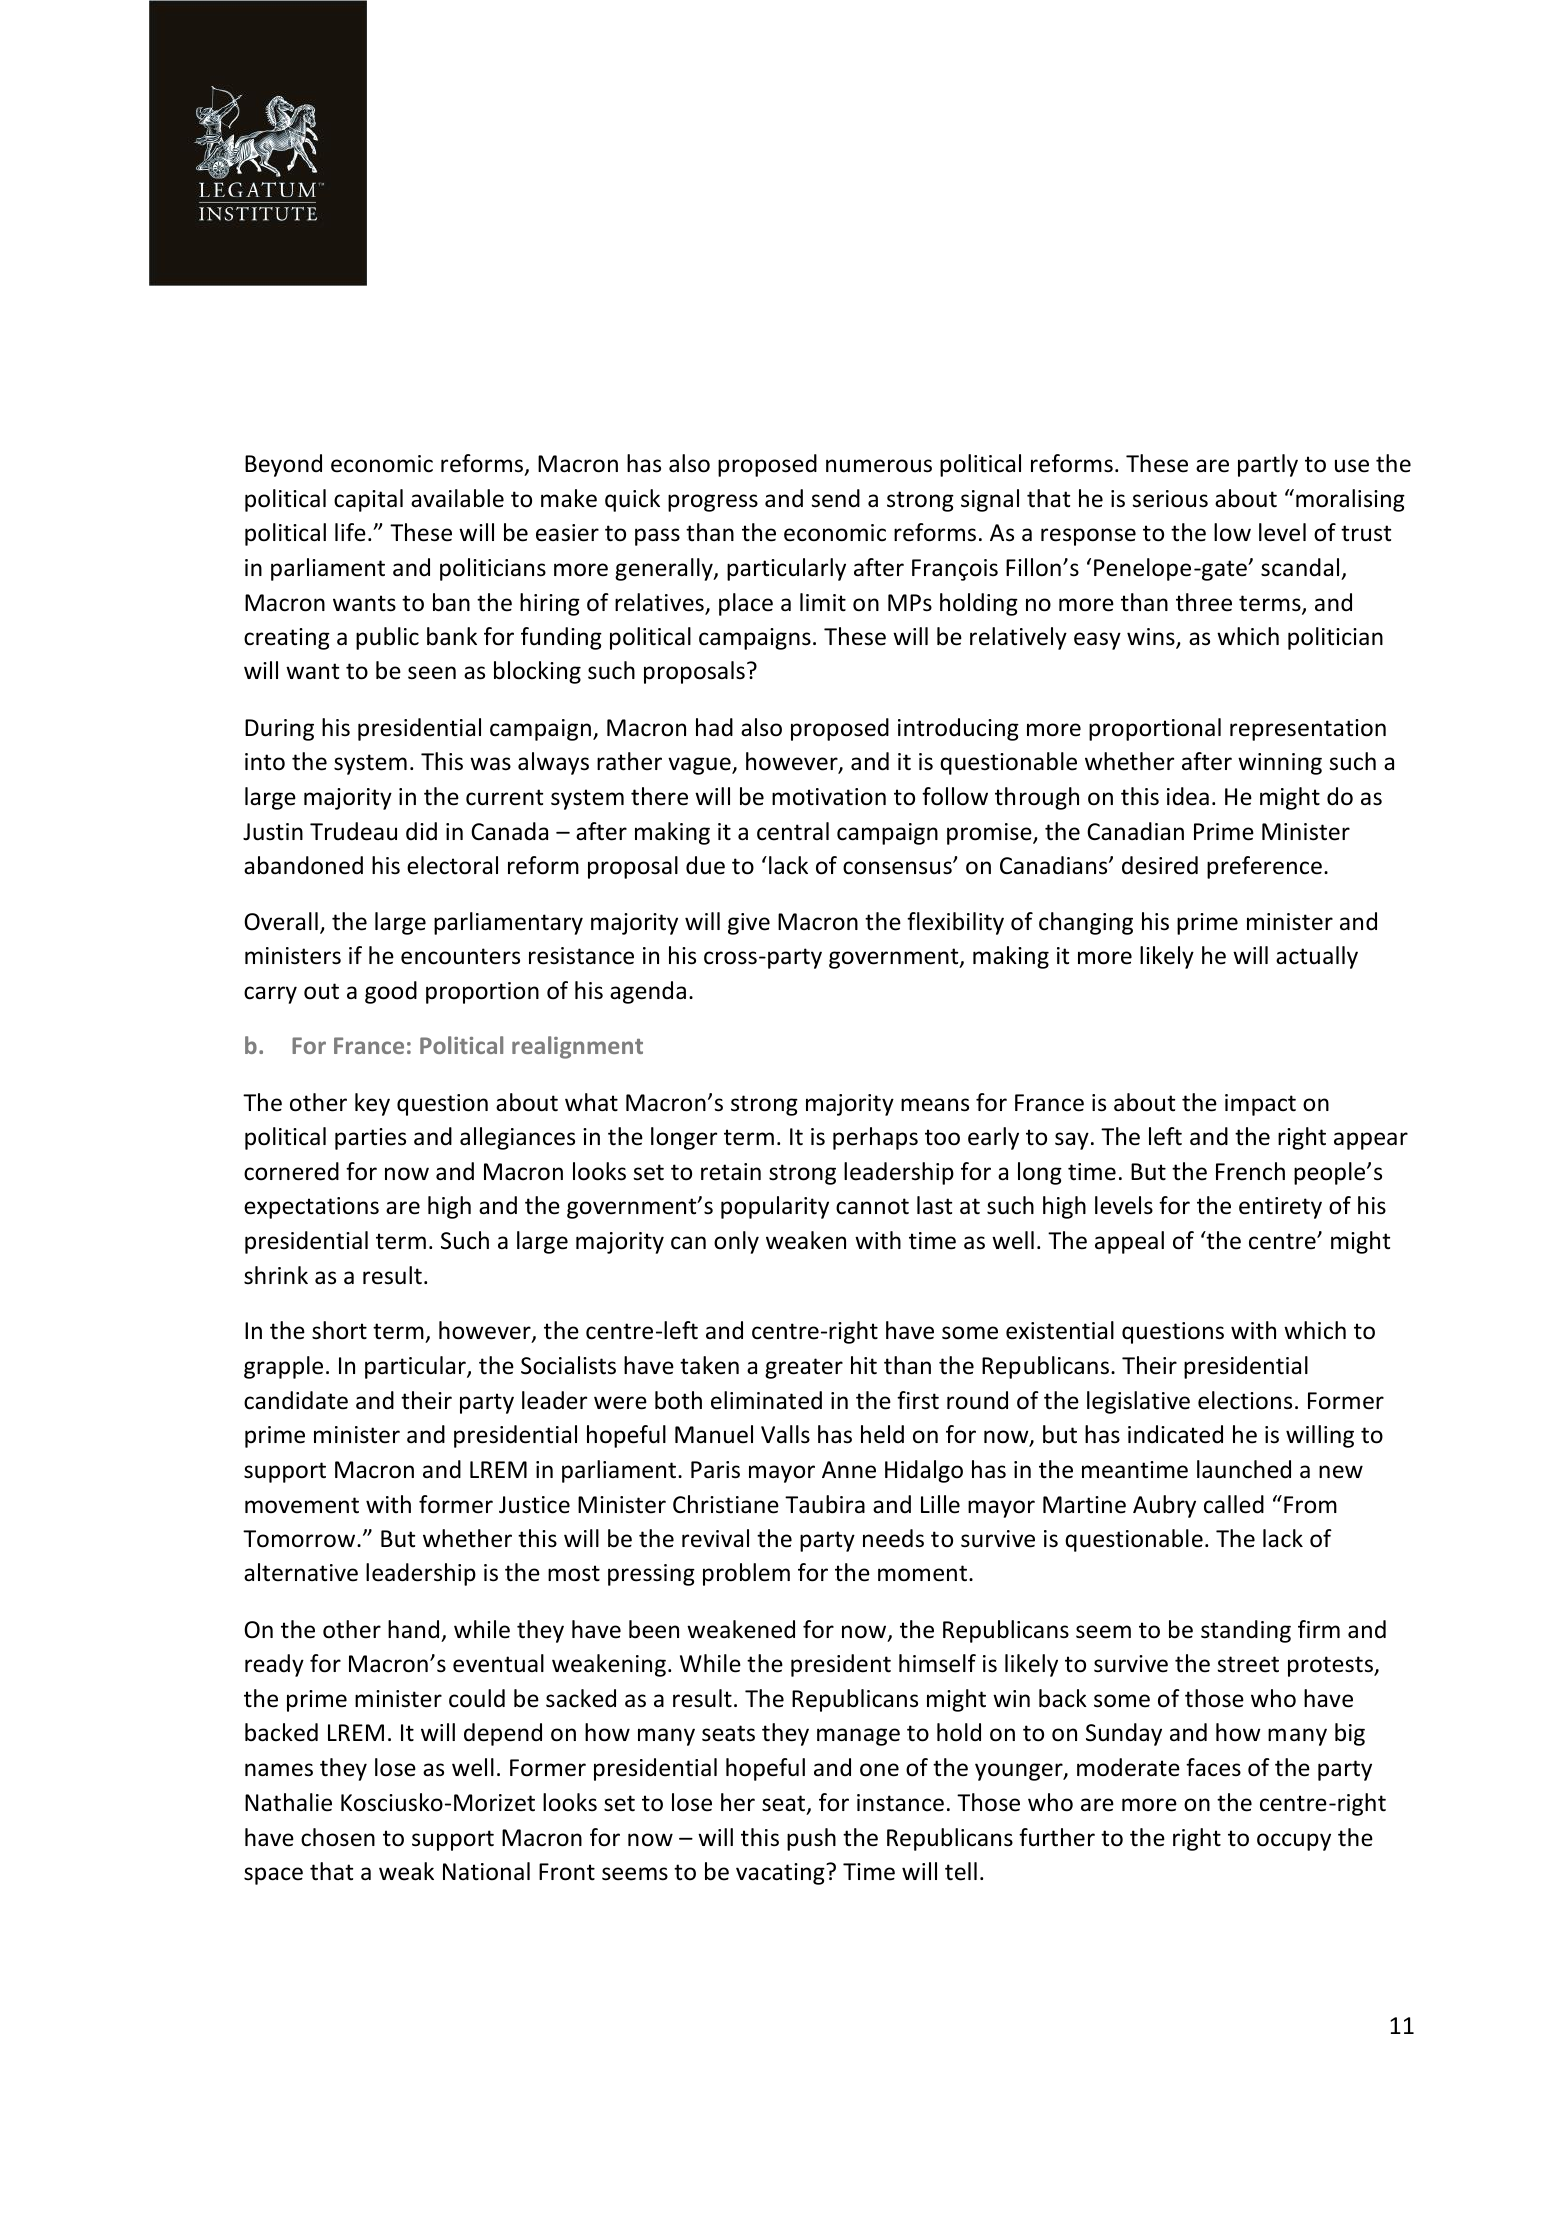 The width and height of the screenshot is (1564, 2214). I want to click on send, so click(835, 498).
